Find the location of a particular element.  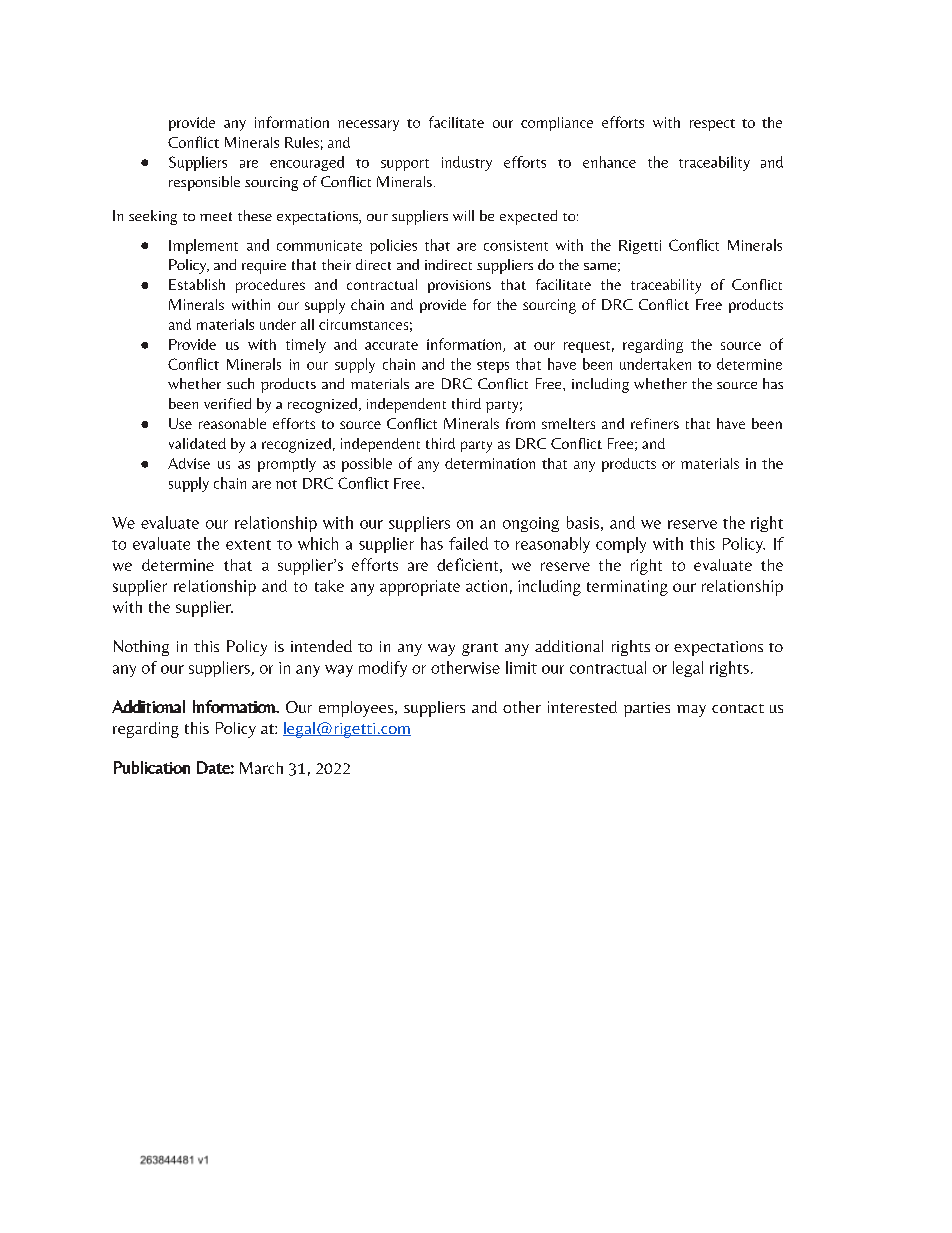

Advise is located at coordinates (189, 463).
